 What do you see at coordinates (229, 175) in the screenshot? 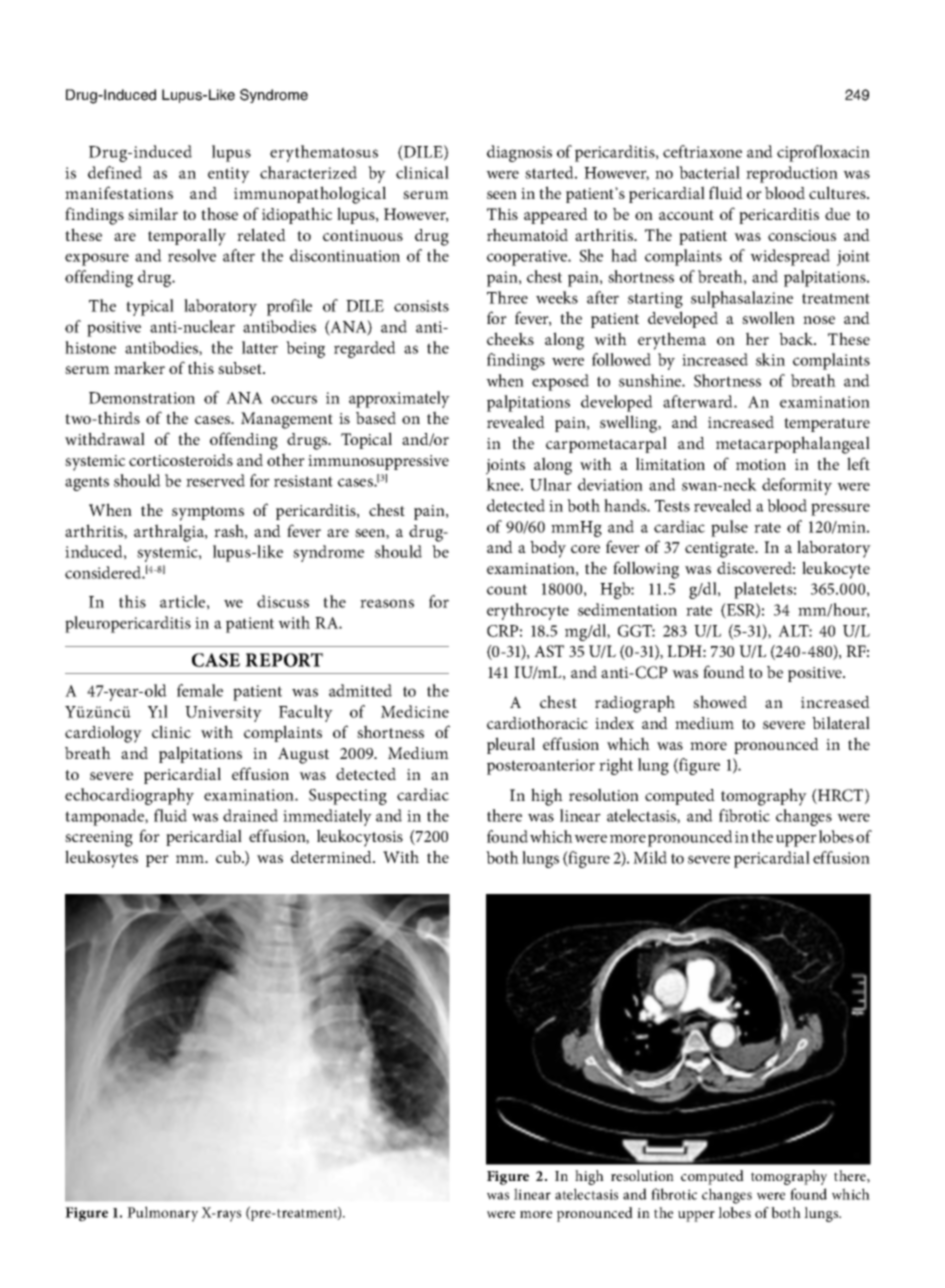
I see `entity` at bounding box center [229, 175].
